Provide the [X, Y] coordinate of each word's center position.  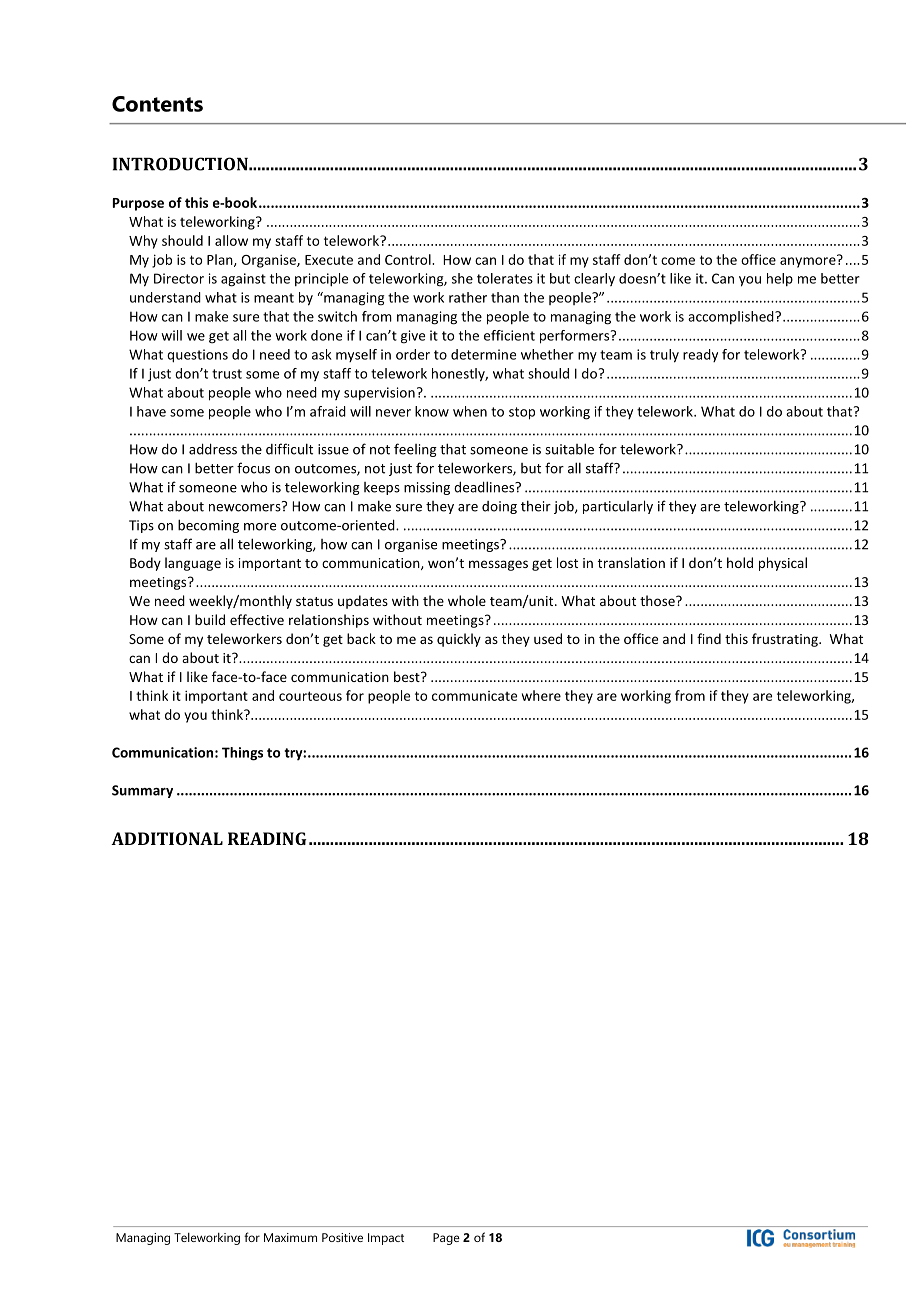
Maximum [290, 1237]
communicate [474, 696]
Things [242, 754]
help [780, 279]
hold [740, 562]
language [193, 564]
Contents [157, 104]
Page [446, 1239]
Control [409, 259]
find [709, 638]
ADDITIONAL [167, 838]
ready [700, 355]
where [541, 695]
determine [483, 354]
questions [197, 356]
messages [498, 565]
